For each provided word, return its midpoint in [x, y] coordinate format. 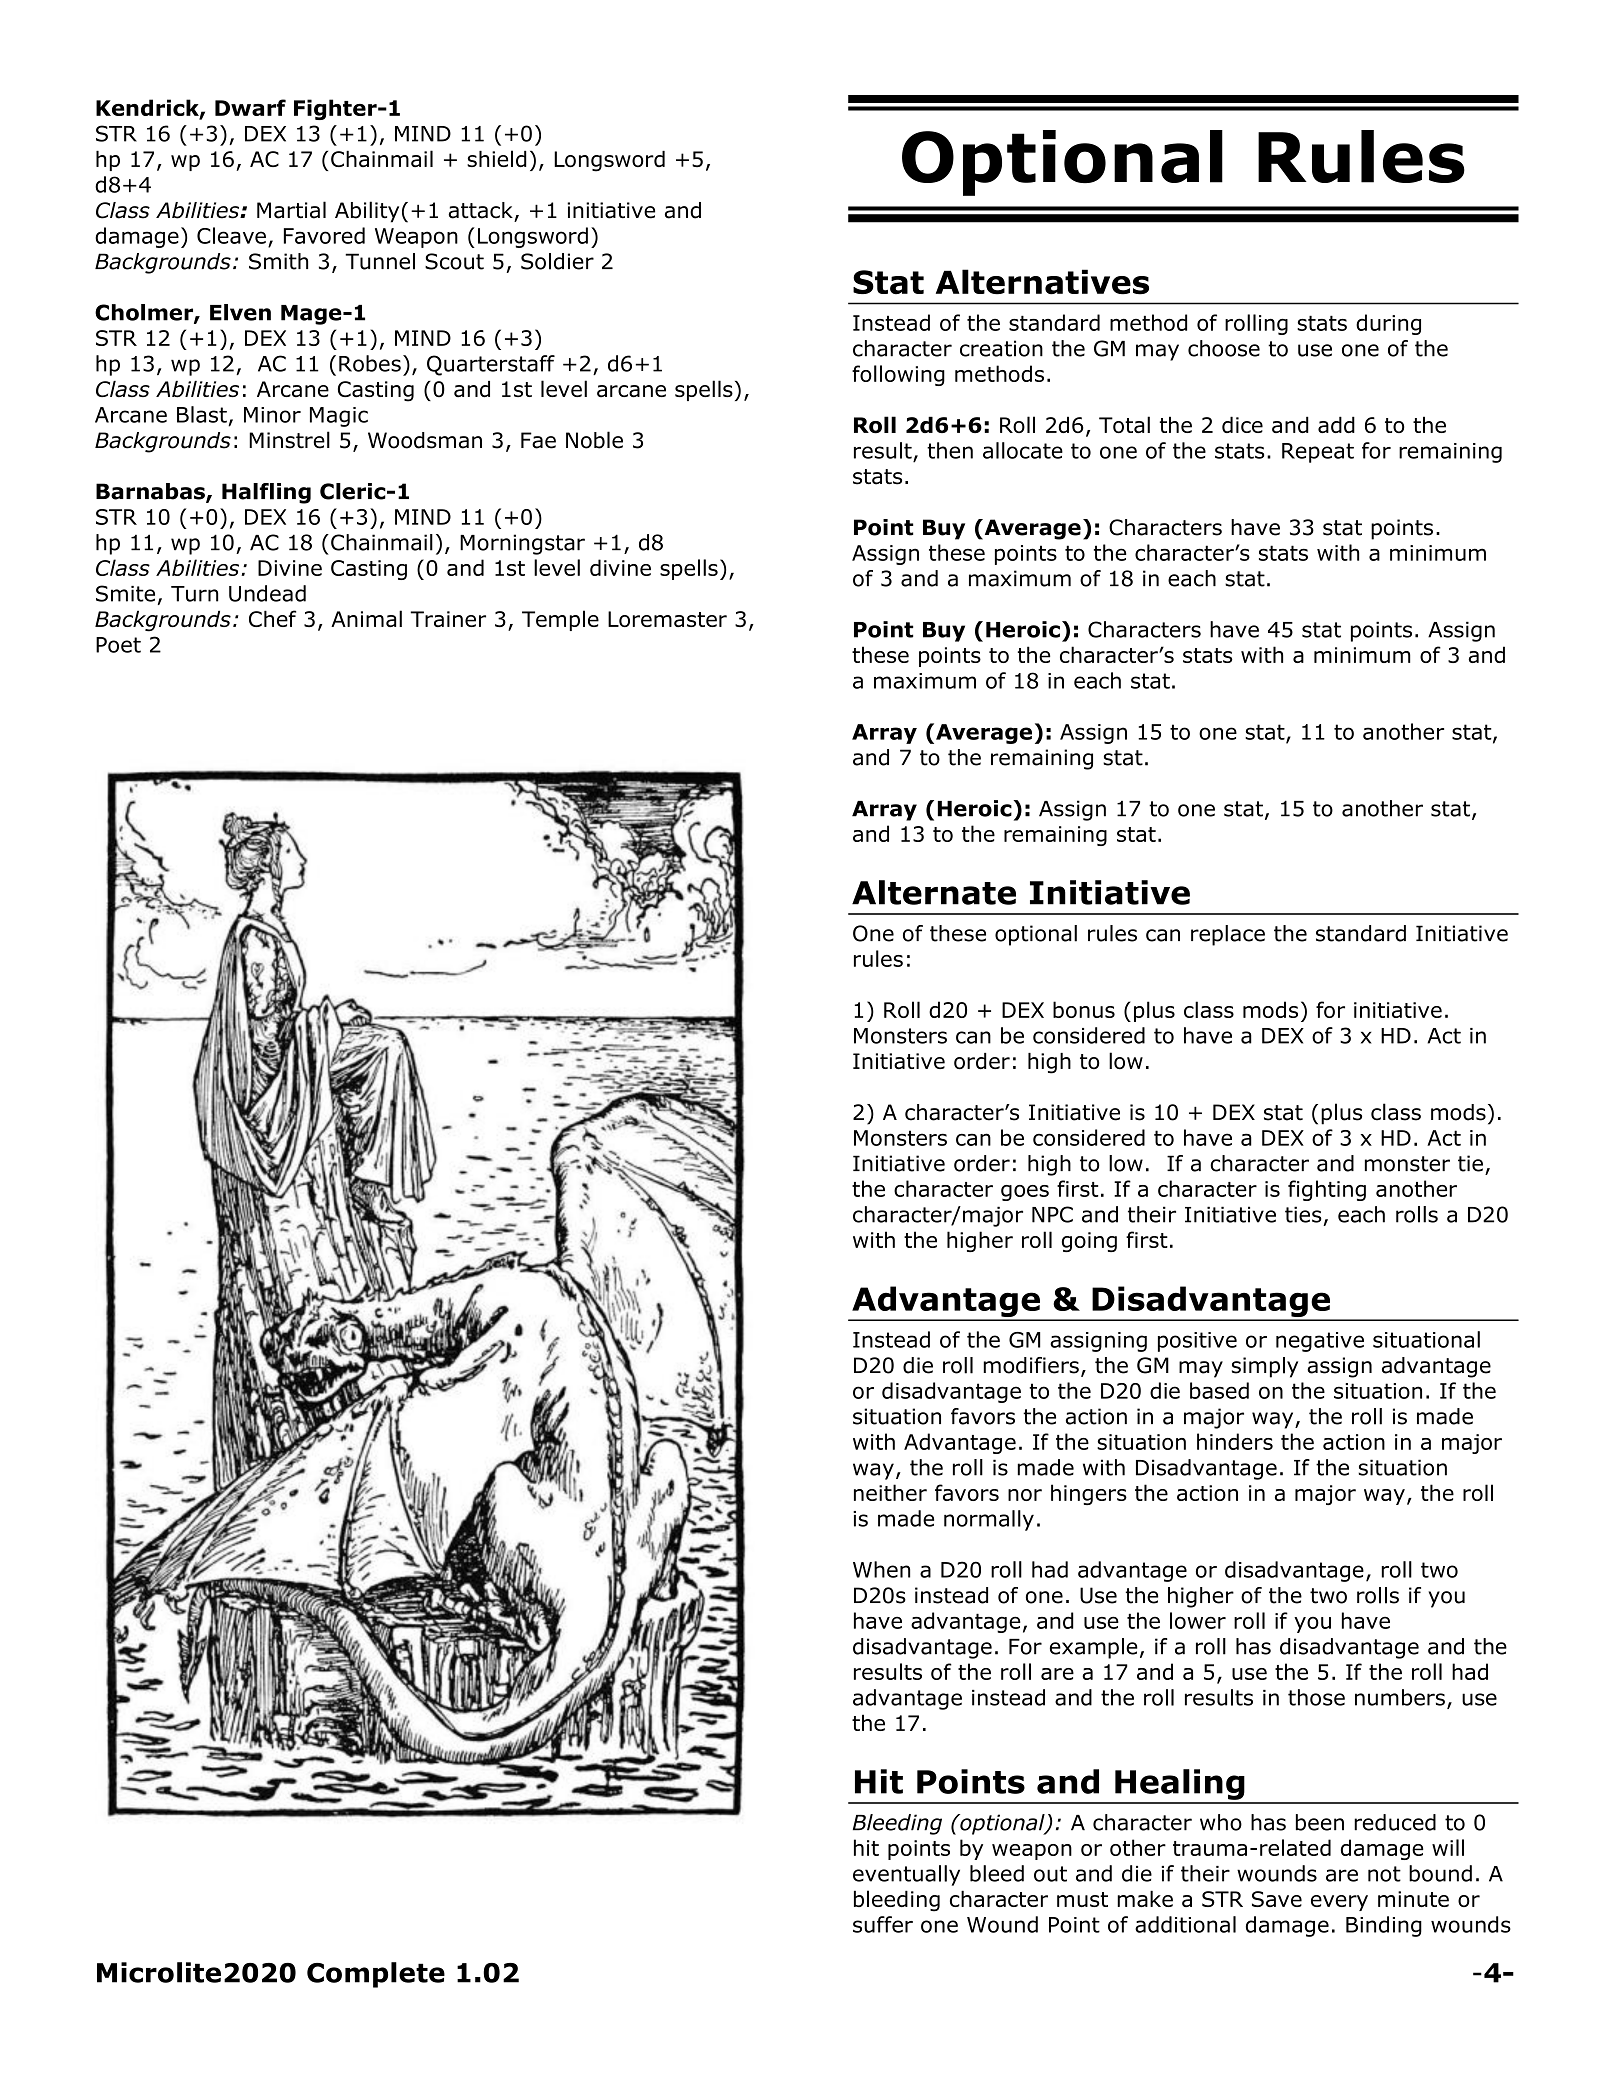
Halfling [266, 493]
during [1388, 324]
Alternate [934, 892]
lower [1198, 1620]
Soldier [557, 261]
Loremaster [667, 619]
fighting [1327, 1190]
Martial [291, 210]
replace [1228, 935]
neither [890, 1492]
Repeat [1318, 453]
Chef [272, 618]
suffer [883, 1924]
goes [1025, 1193]
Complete [376, 1975]
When [881, 1569]
